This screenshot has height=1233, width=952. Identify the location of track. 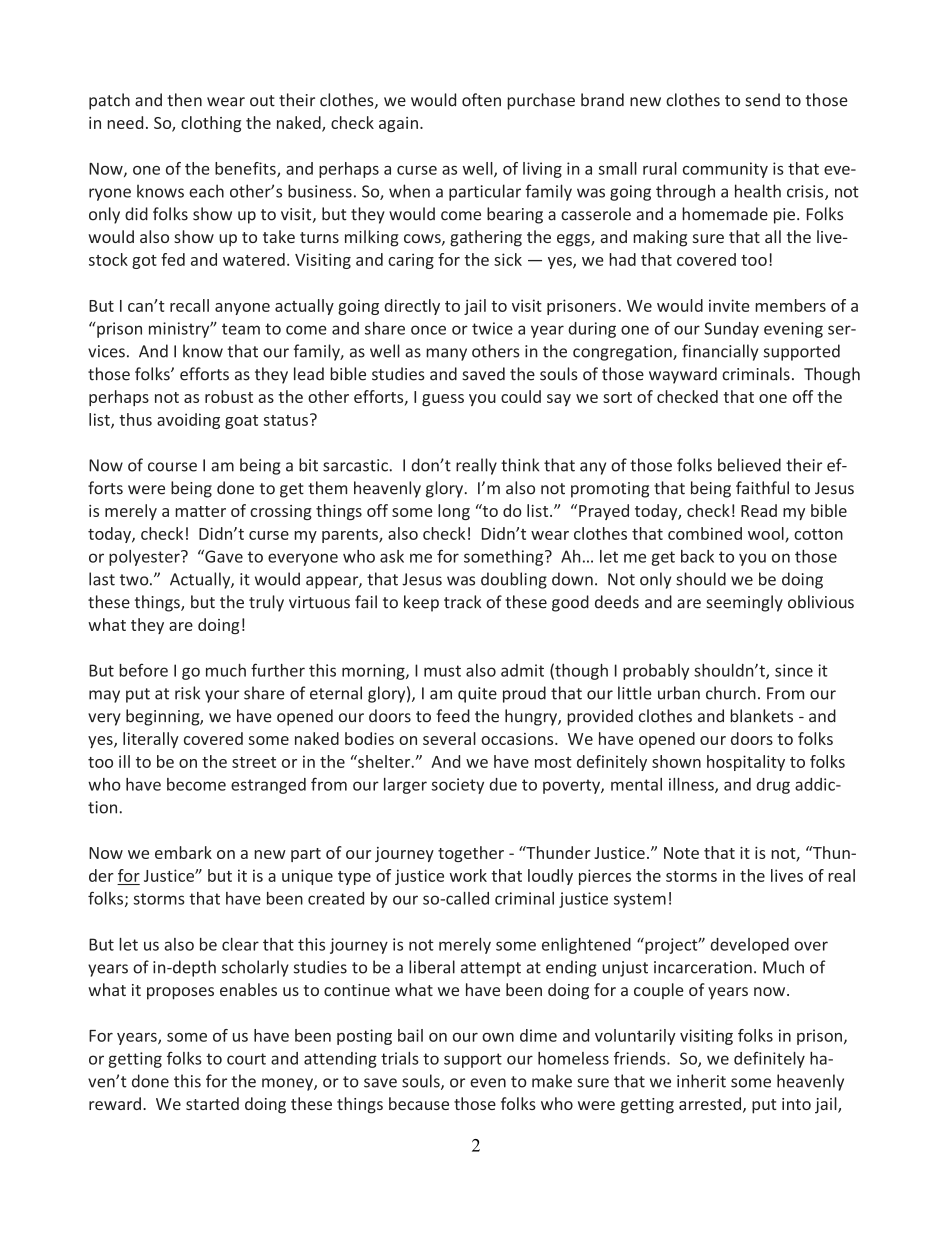
(462, 602).
